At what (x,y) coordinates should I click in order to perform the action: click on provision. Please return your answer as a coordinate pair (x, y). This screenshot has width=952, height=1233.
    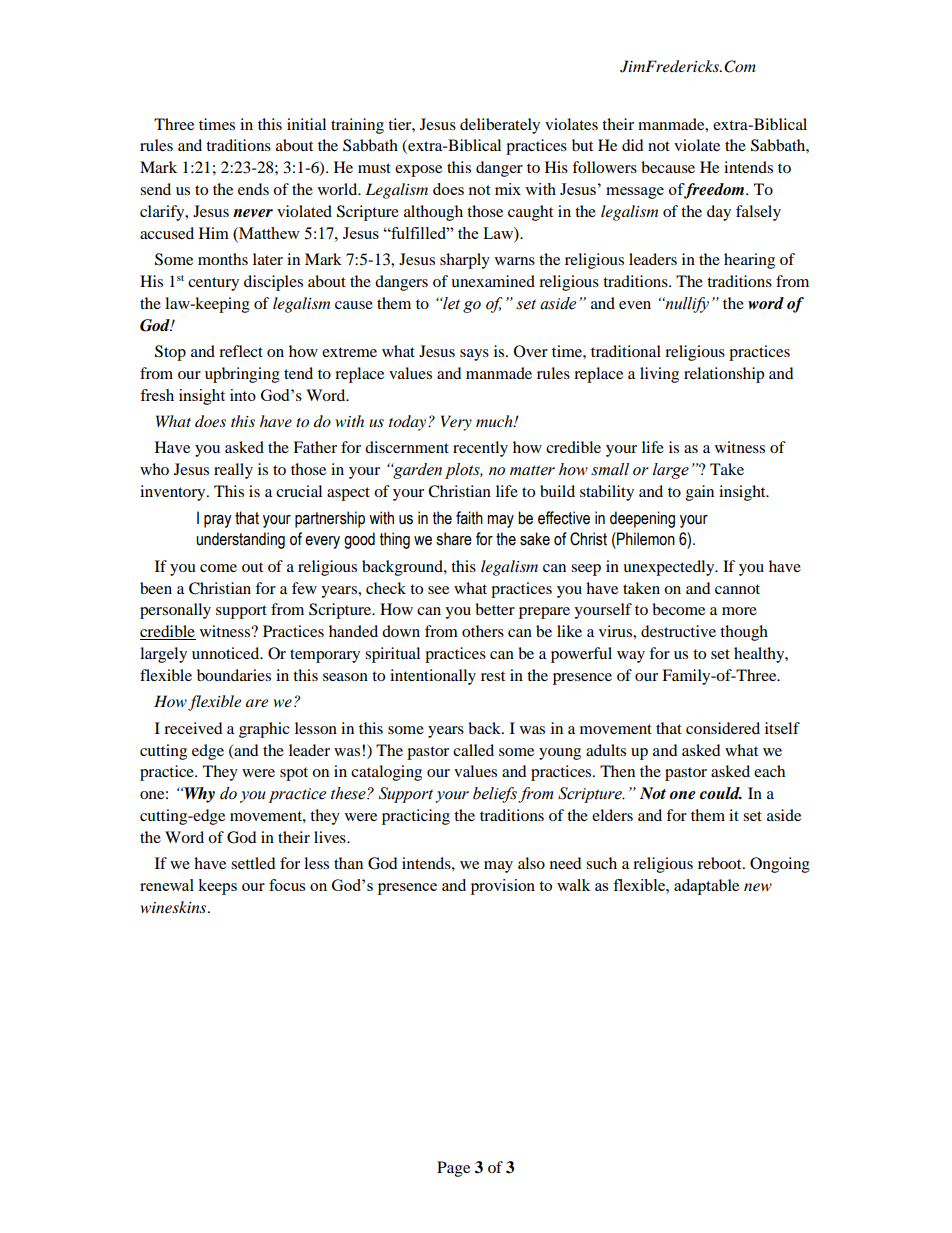
    Looking at the image, I should click on (503, 887).
